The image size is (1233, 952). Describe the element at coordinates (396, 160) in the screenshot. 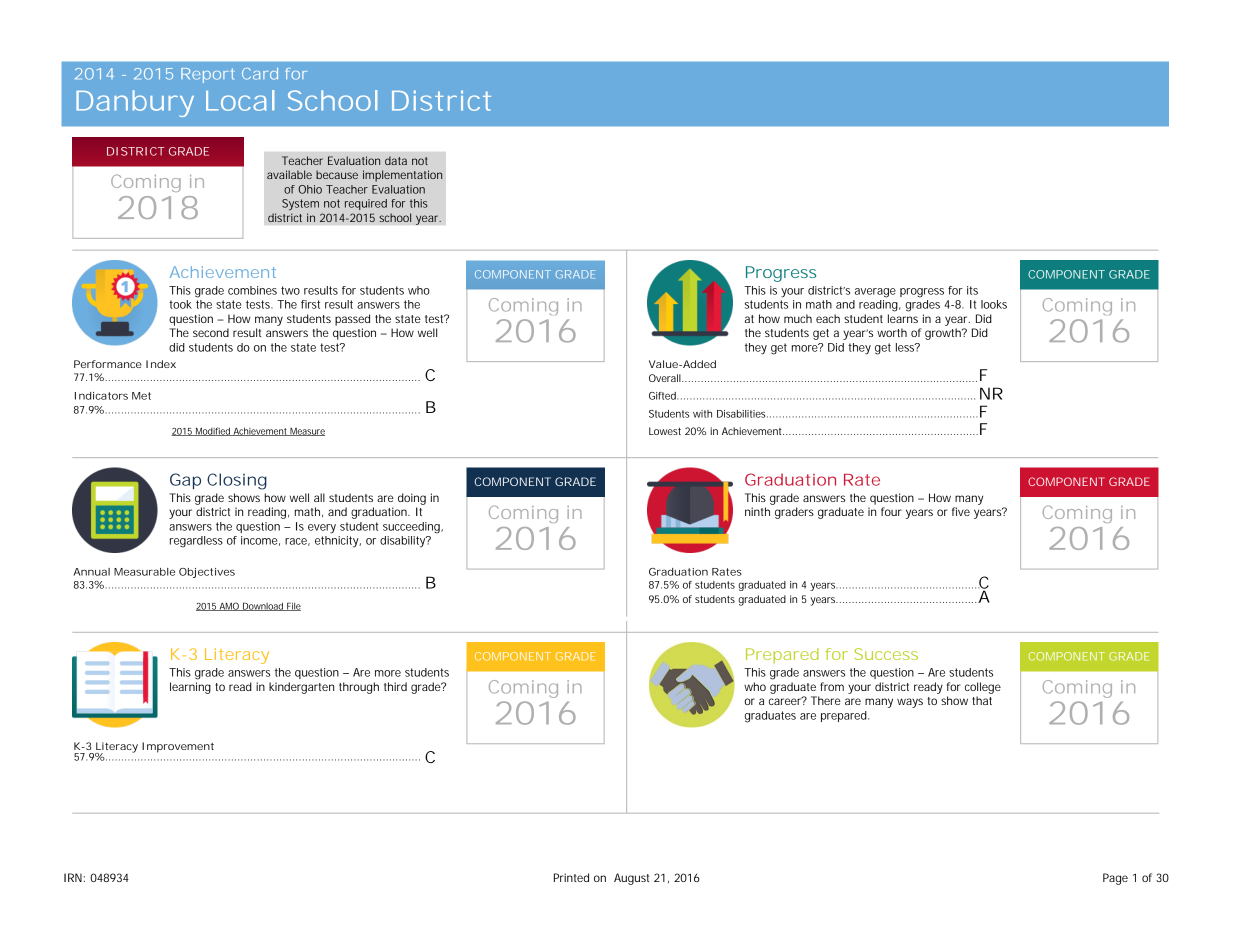

I see `data` at that location.
